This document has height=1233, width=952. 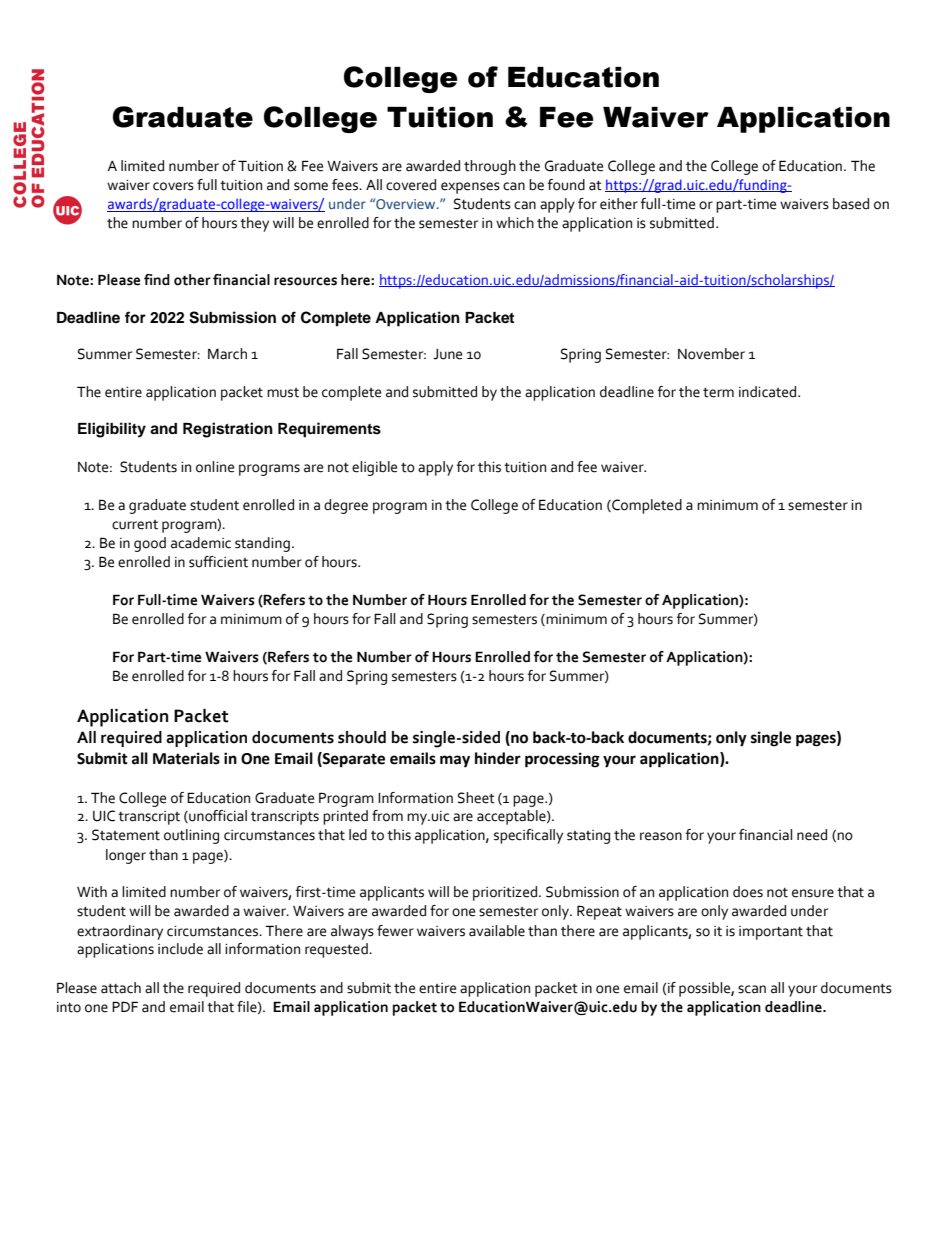 I want to click on attach, so click(x=121, y=988).
